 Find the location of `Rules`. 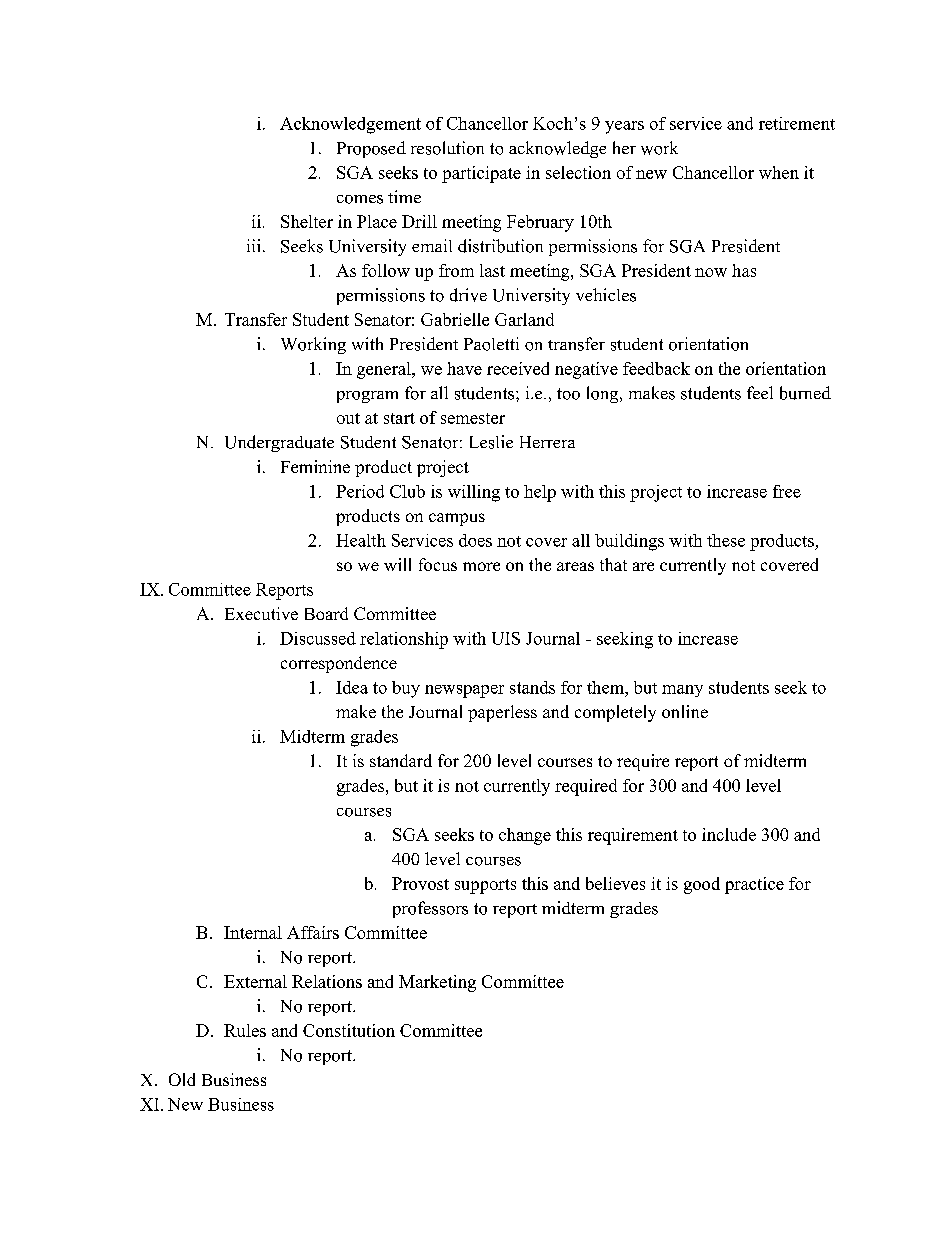

Rules is located at coordinates (245, 1030).
